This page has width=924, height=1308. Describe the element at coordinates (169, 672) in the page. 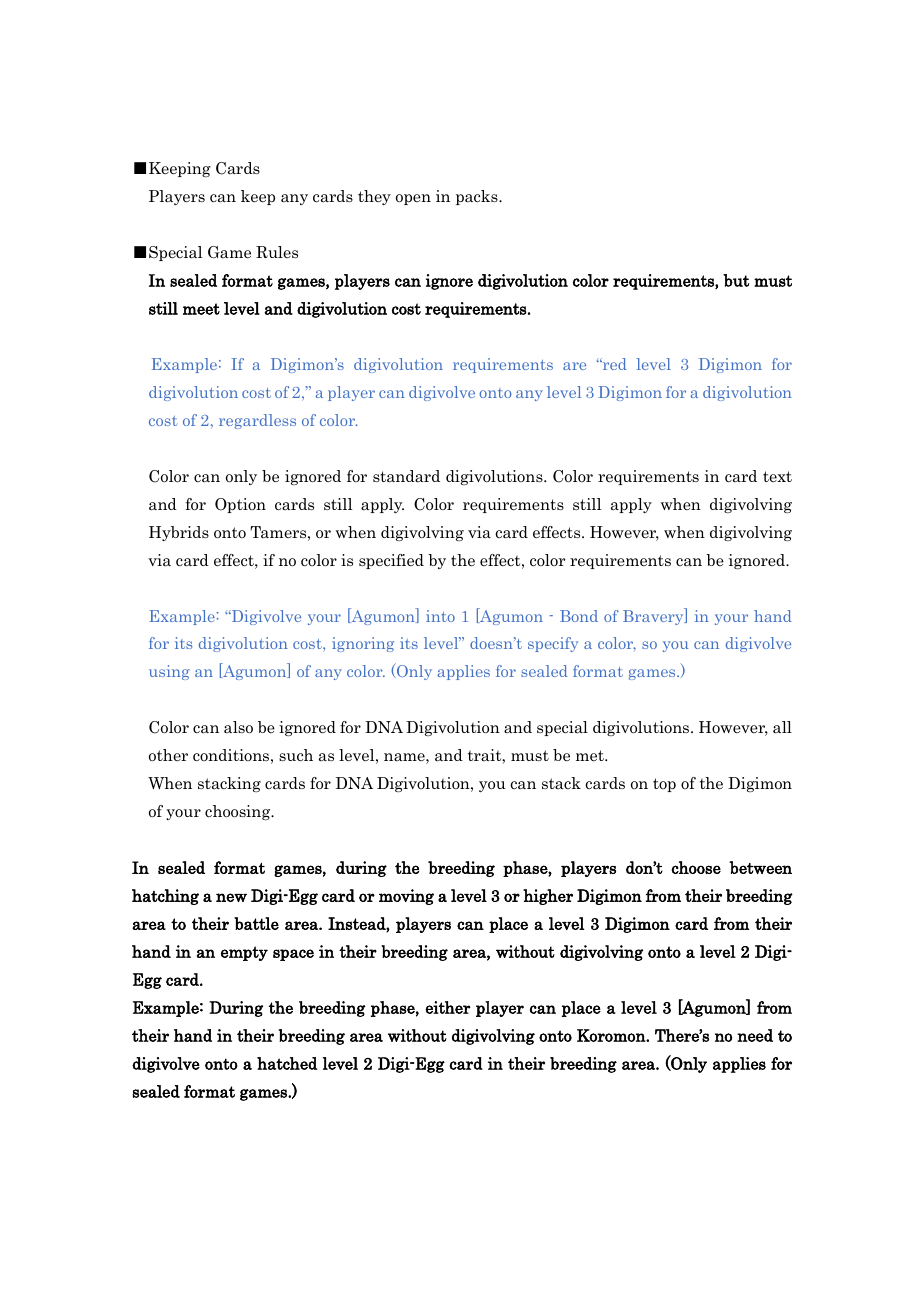

I see `using` at that location.
